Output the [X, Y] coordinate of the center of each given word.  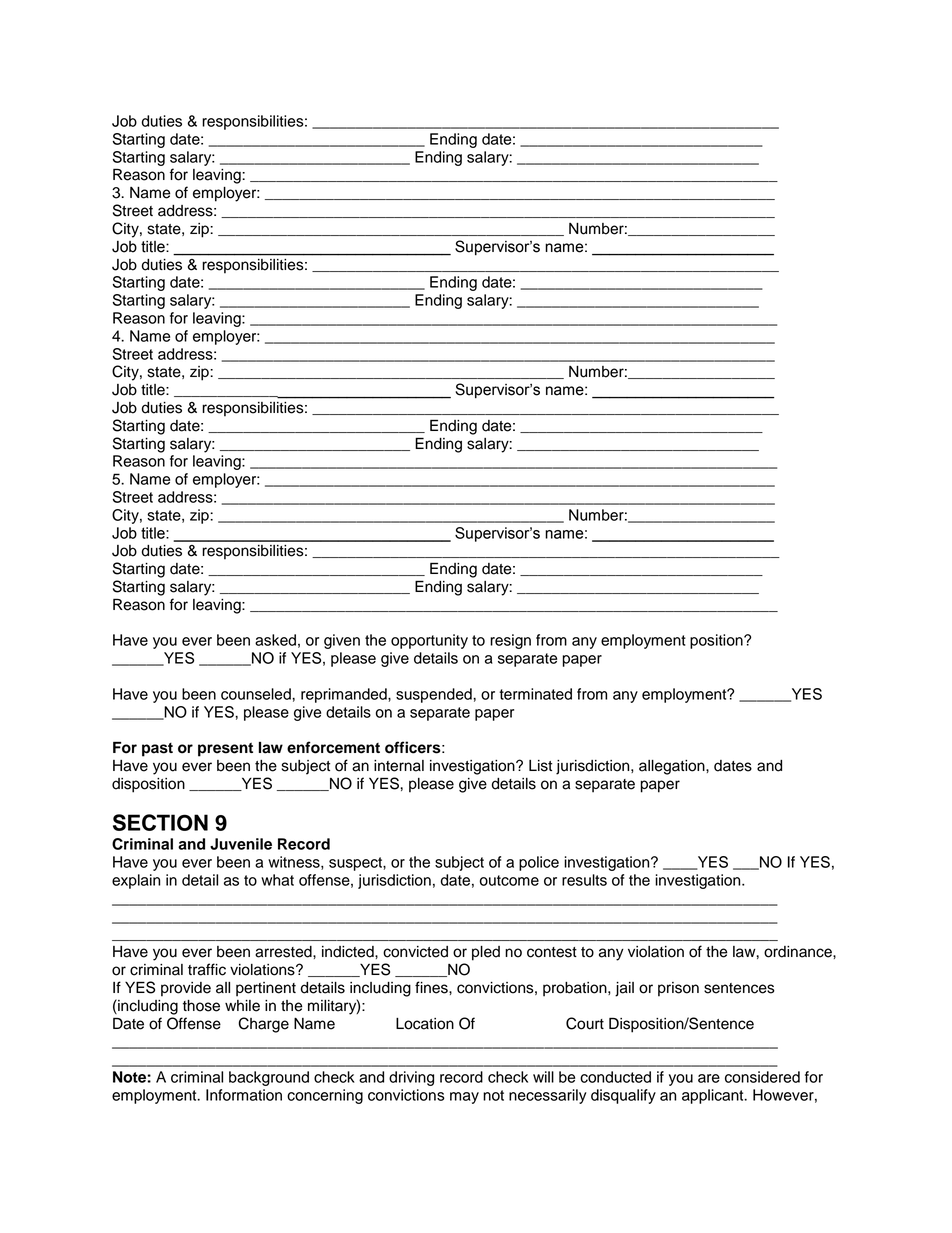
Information [244, 1095]
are [709, 1078]
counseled [257, 694]
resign [510, 641]
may [464, 1098]
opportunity [429, 641]
